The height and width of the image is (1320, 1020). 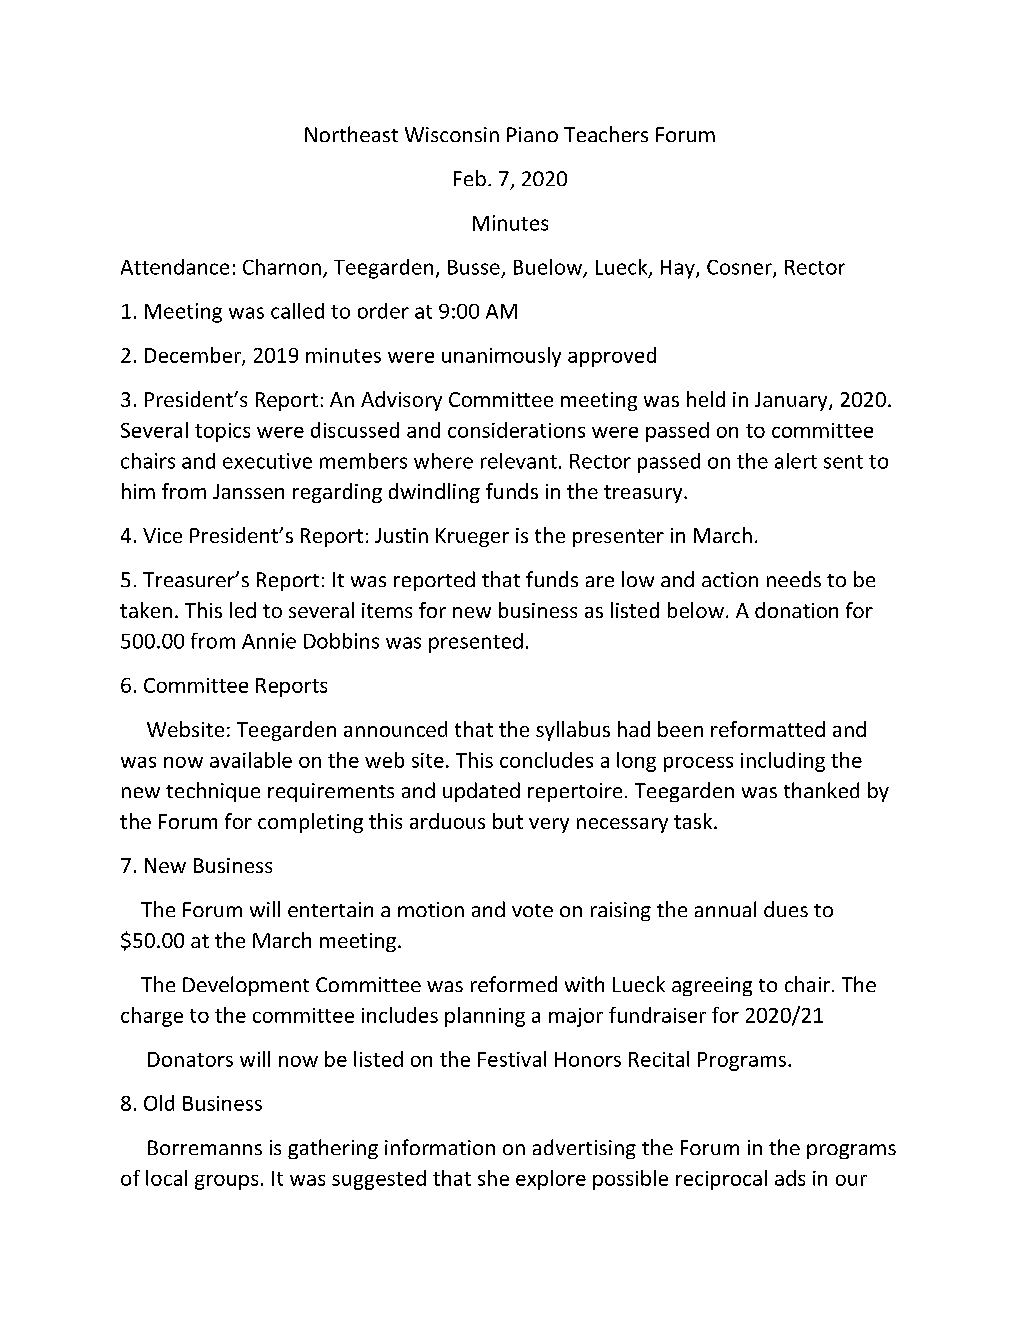 I want to click on Teachers, so click(x=606, y=134).
